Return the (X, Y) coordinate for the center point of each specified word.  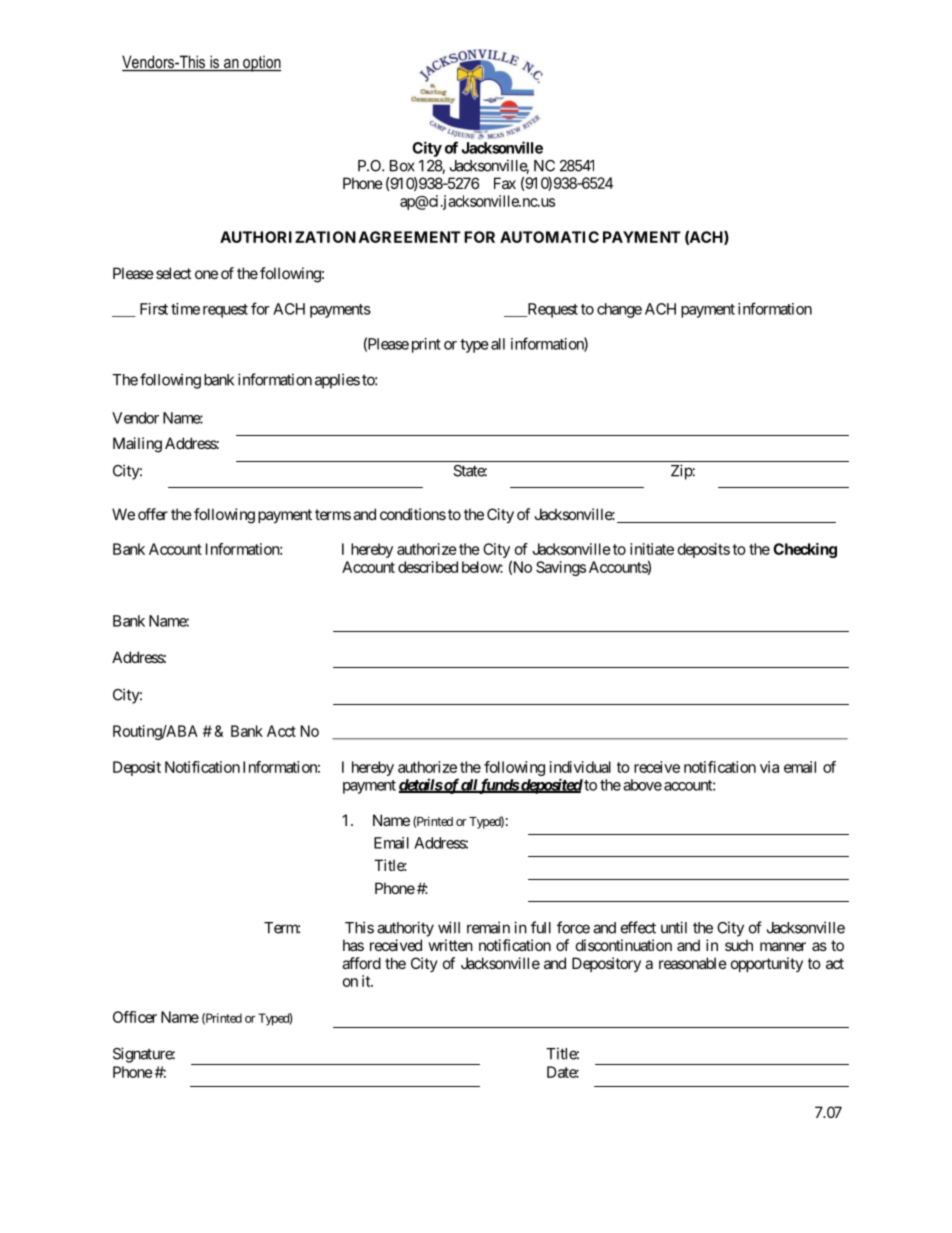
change (619, 310)
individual (580, 767)
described (428, 567)
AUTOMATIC (549, 237)
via (769, 767)
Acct (281, 731)
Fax (505, 183)
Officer (135, 1017)
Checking (805, 550)
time (185, 309)
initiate (652, 549)
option (261, 64)
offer (153, 514)
